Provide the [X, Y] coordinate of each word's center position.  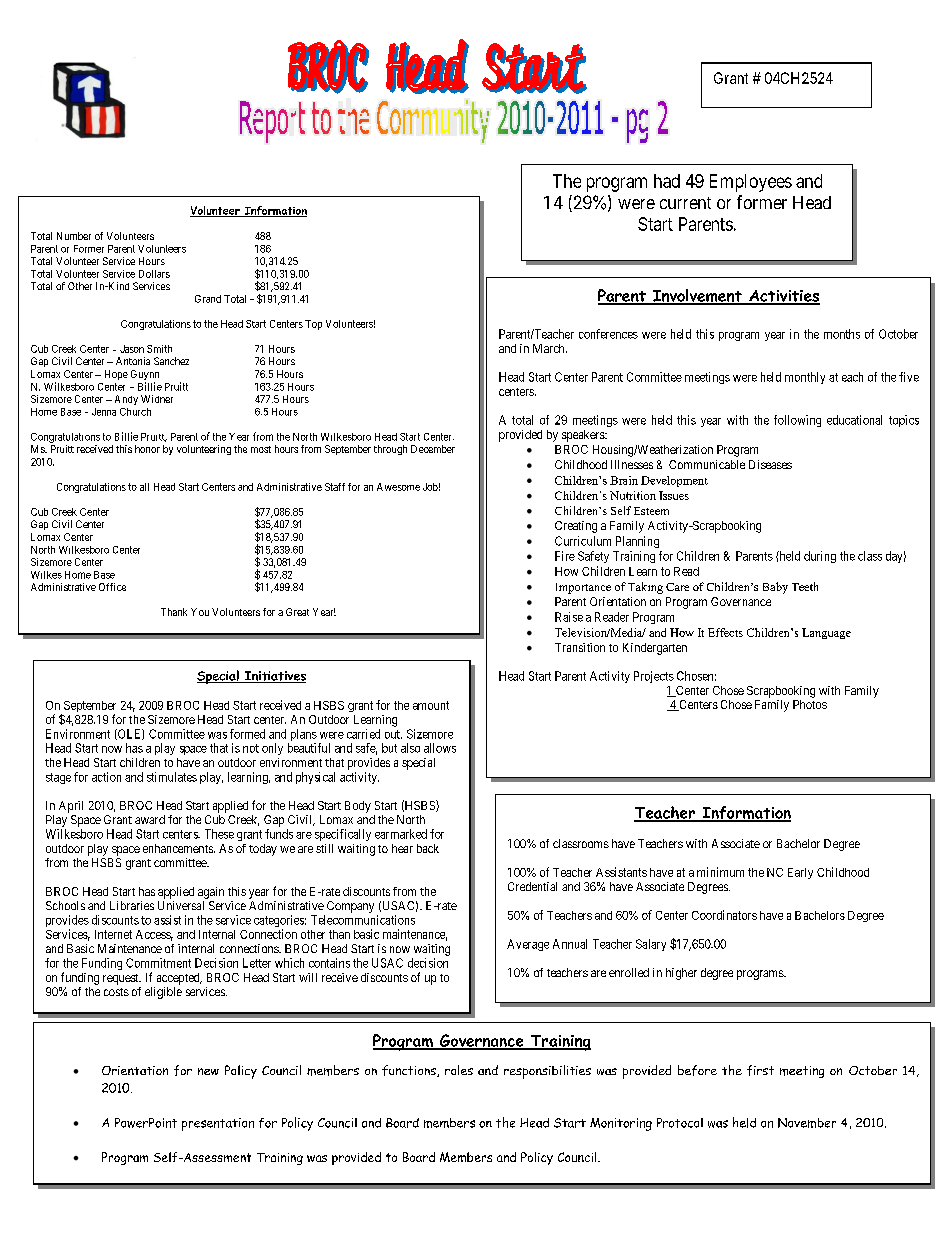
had [667, 181]
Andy [126, 400]
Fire [565, 556]
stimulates [172, 777]
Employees [751, 183]
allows [440, 748]
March [550, 348]
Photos [810, 704]
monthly [805, 378]
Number [74, 236]
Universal [181, 905]
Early [800, 873]
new [208, 1071]
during [820, 557]
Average [528, 945]
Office [112, 587]
